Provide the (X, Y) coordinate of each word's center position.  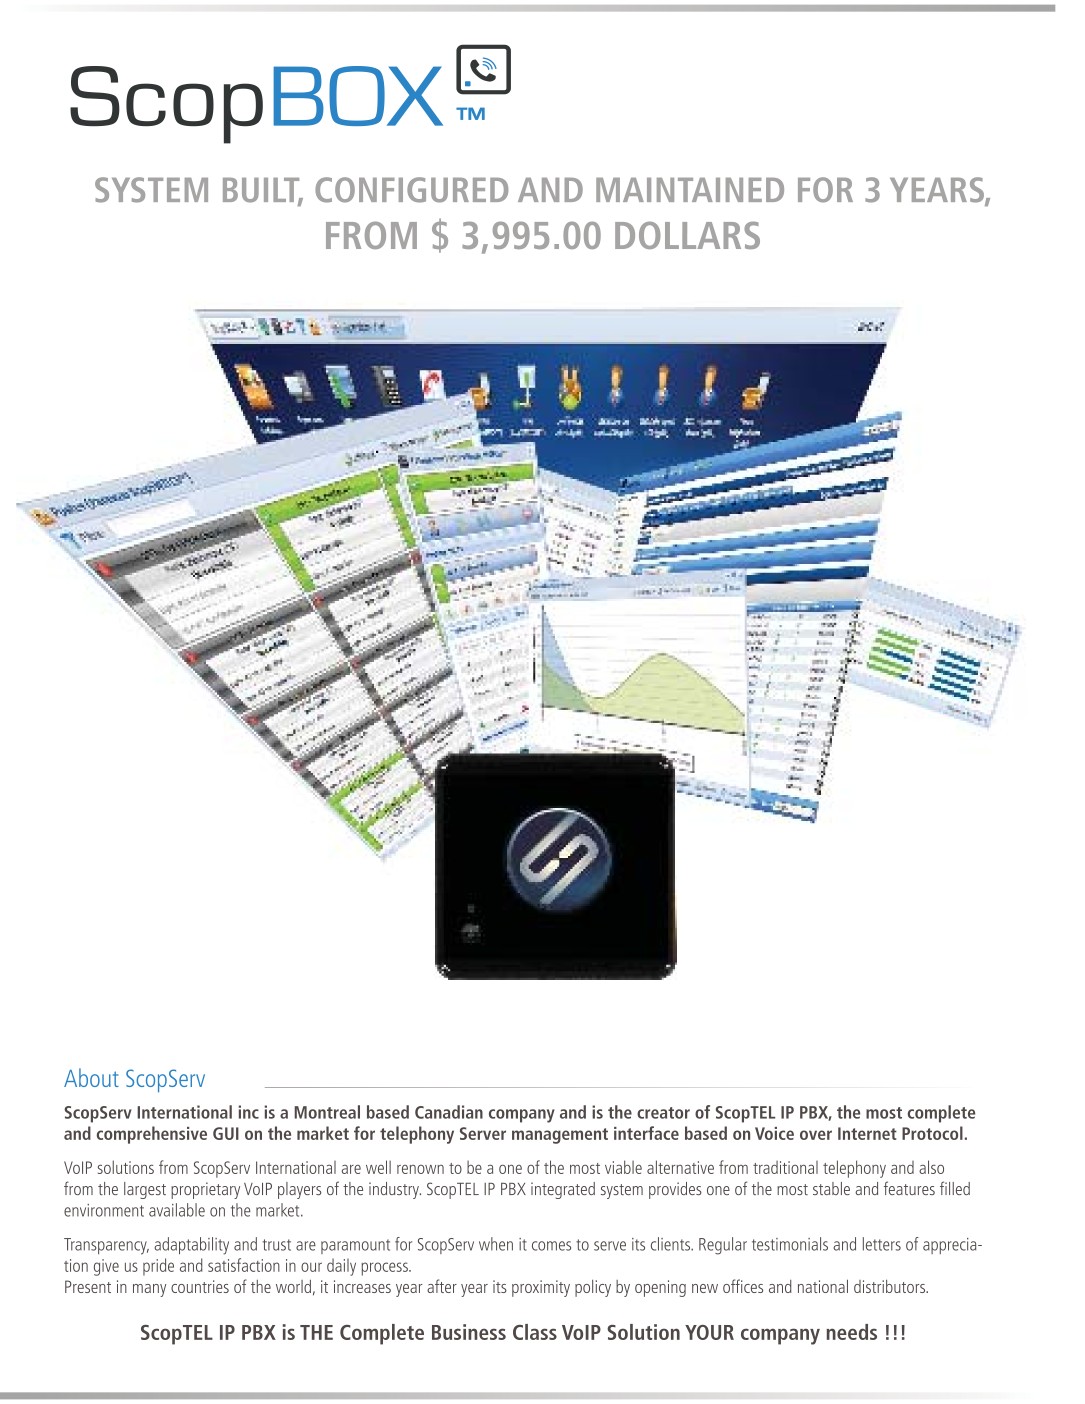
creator (663, 1113)
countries (200, 1286)
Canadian (449, 1112)
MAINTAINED (690, 190)
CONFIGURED (411, 190)
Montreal (327, 1112)
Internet (867, 1133)
